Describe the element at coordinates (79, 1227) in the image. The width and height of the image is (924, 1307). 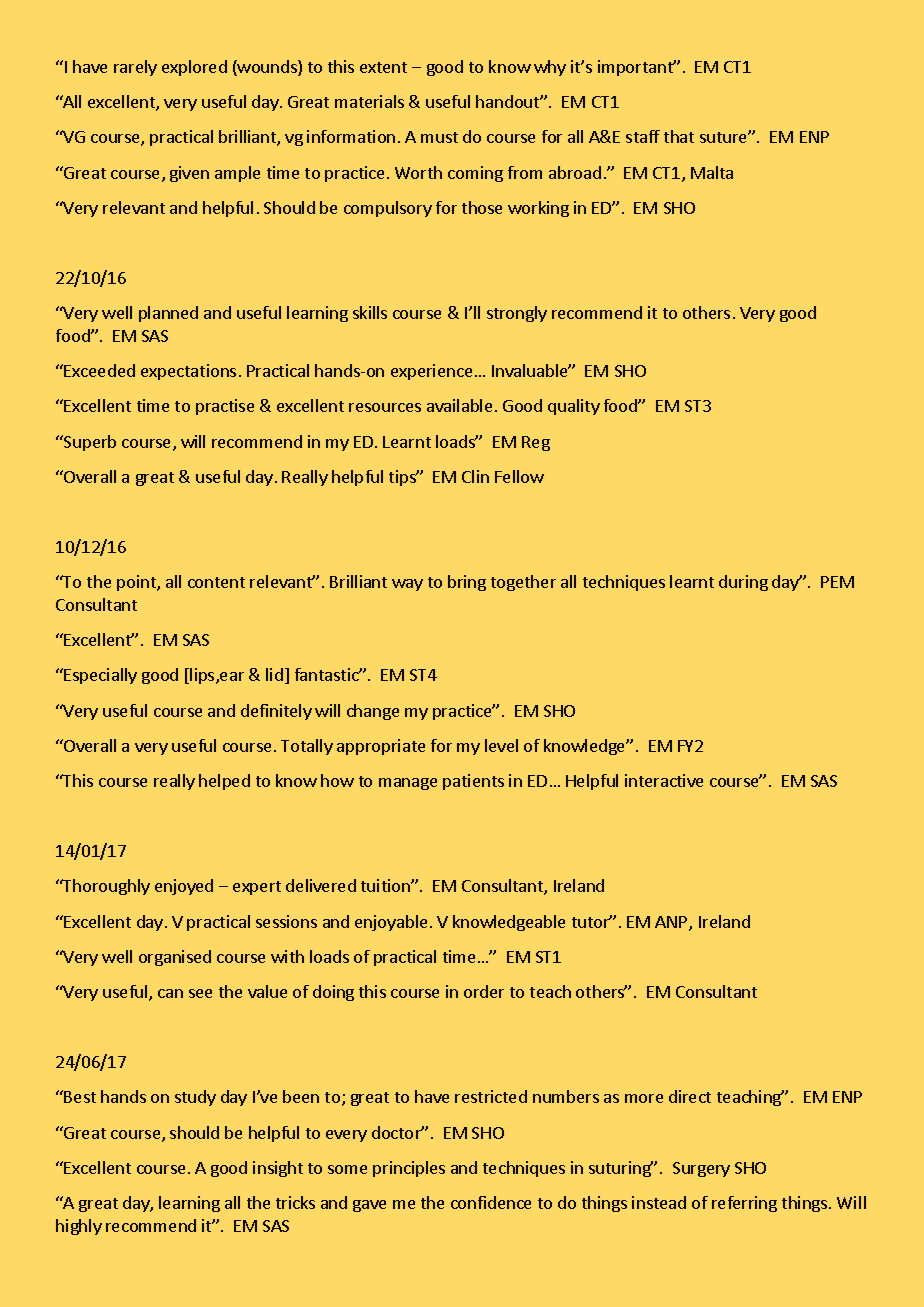
I see `highly` at that location.
